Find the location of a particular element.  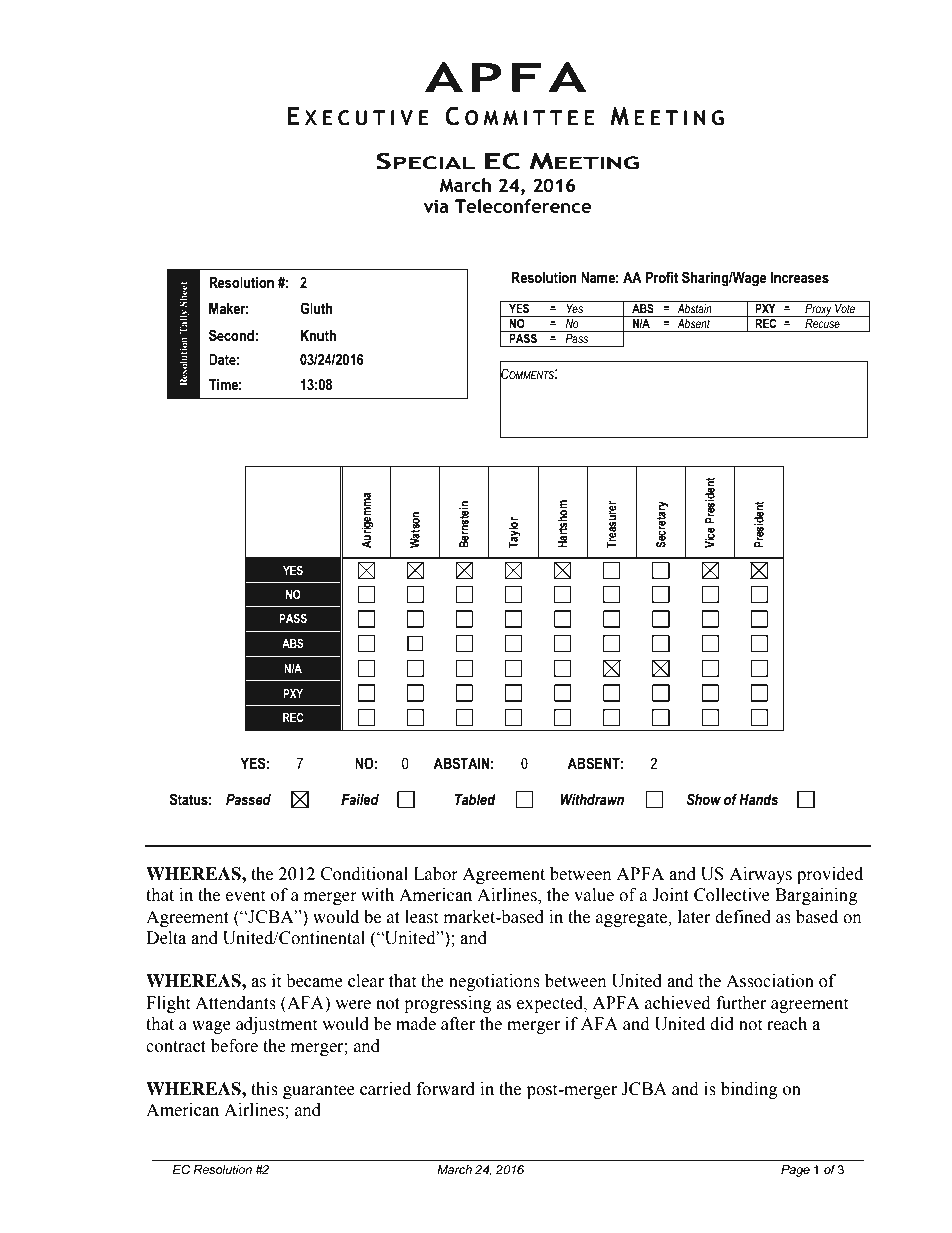

Increases is located at coordinates (799, 278).
